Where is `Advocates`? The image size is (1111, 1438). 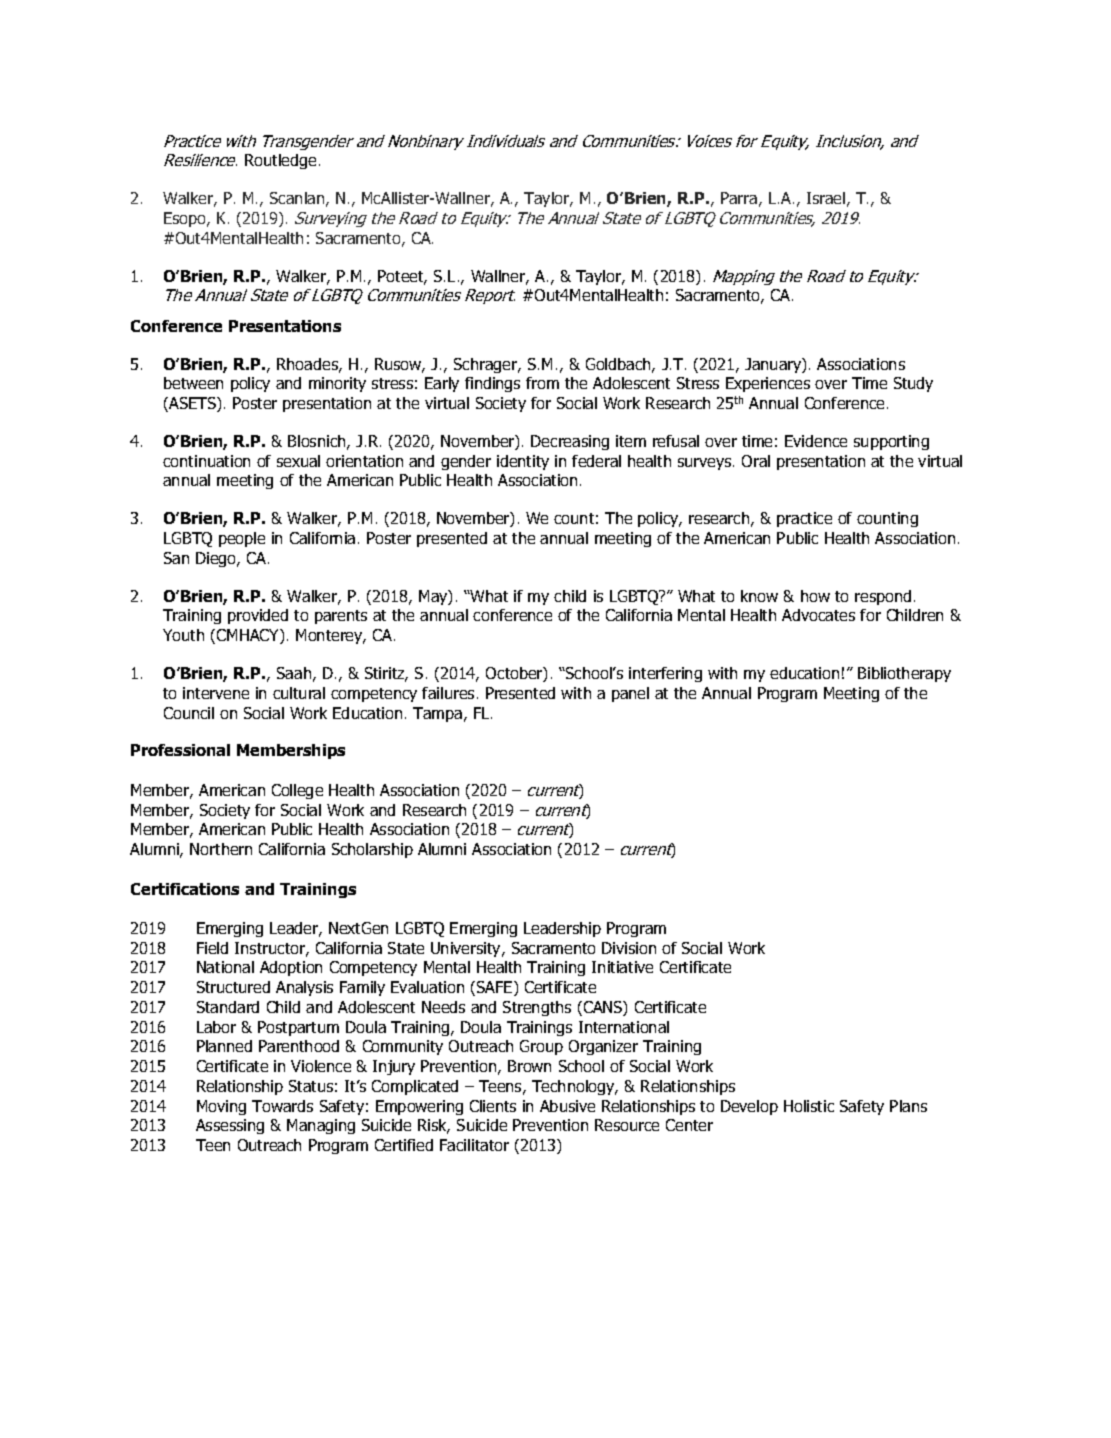 Advocates is located at coordinates (818, 615).
